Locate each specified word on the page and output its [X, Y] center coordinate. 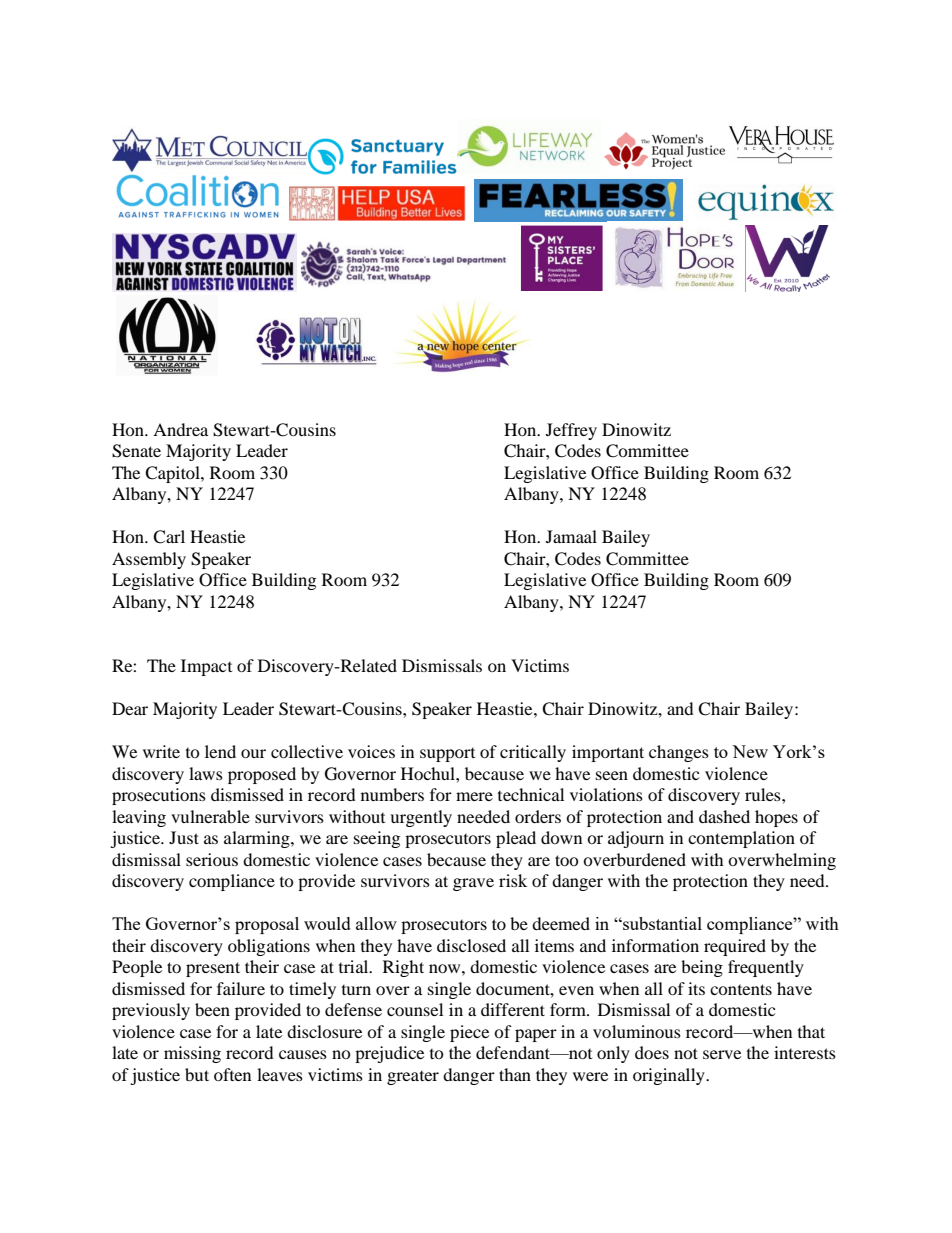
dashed [724, 816]
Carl [169, 537]
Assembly [149, 560]
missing [192, 1054]
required [735, 947]
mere [474, 796]
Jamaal [571, 536]
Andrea [180, 429]
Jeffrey [571, 431]
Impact [206, 667]
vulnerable [210, 816]
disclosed [471, 945]
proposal [267, 925]
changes [679, 753]
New [750, 751]
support [447, 755]
